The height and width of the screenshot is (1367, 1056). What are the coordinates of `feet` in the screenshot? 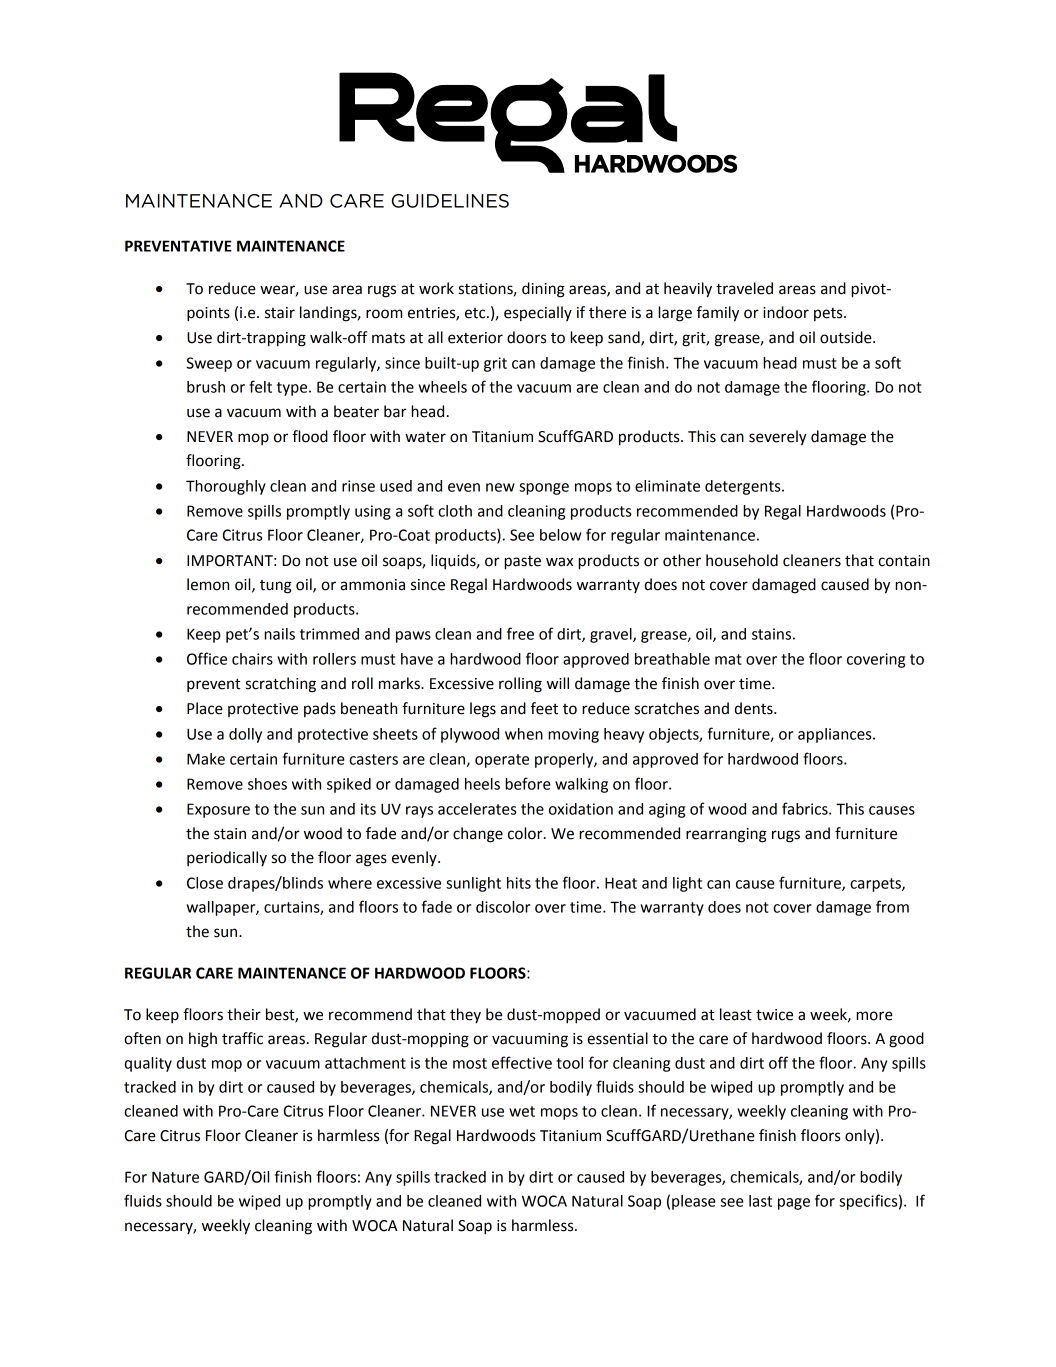 It's located at (544, 708).
